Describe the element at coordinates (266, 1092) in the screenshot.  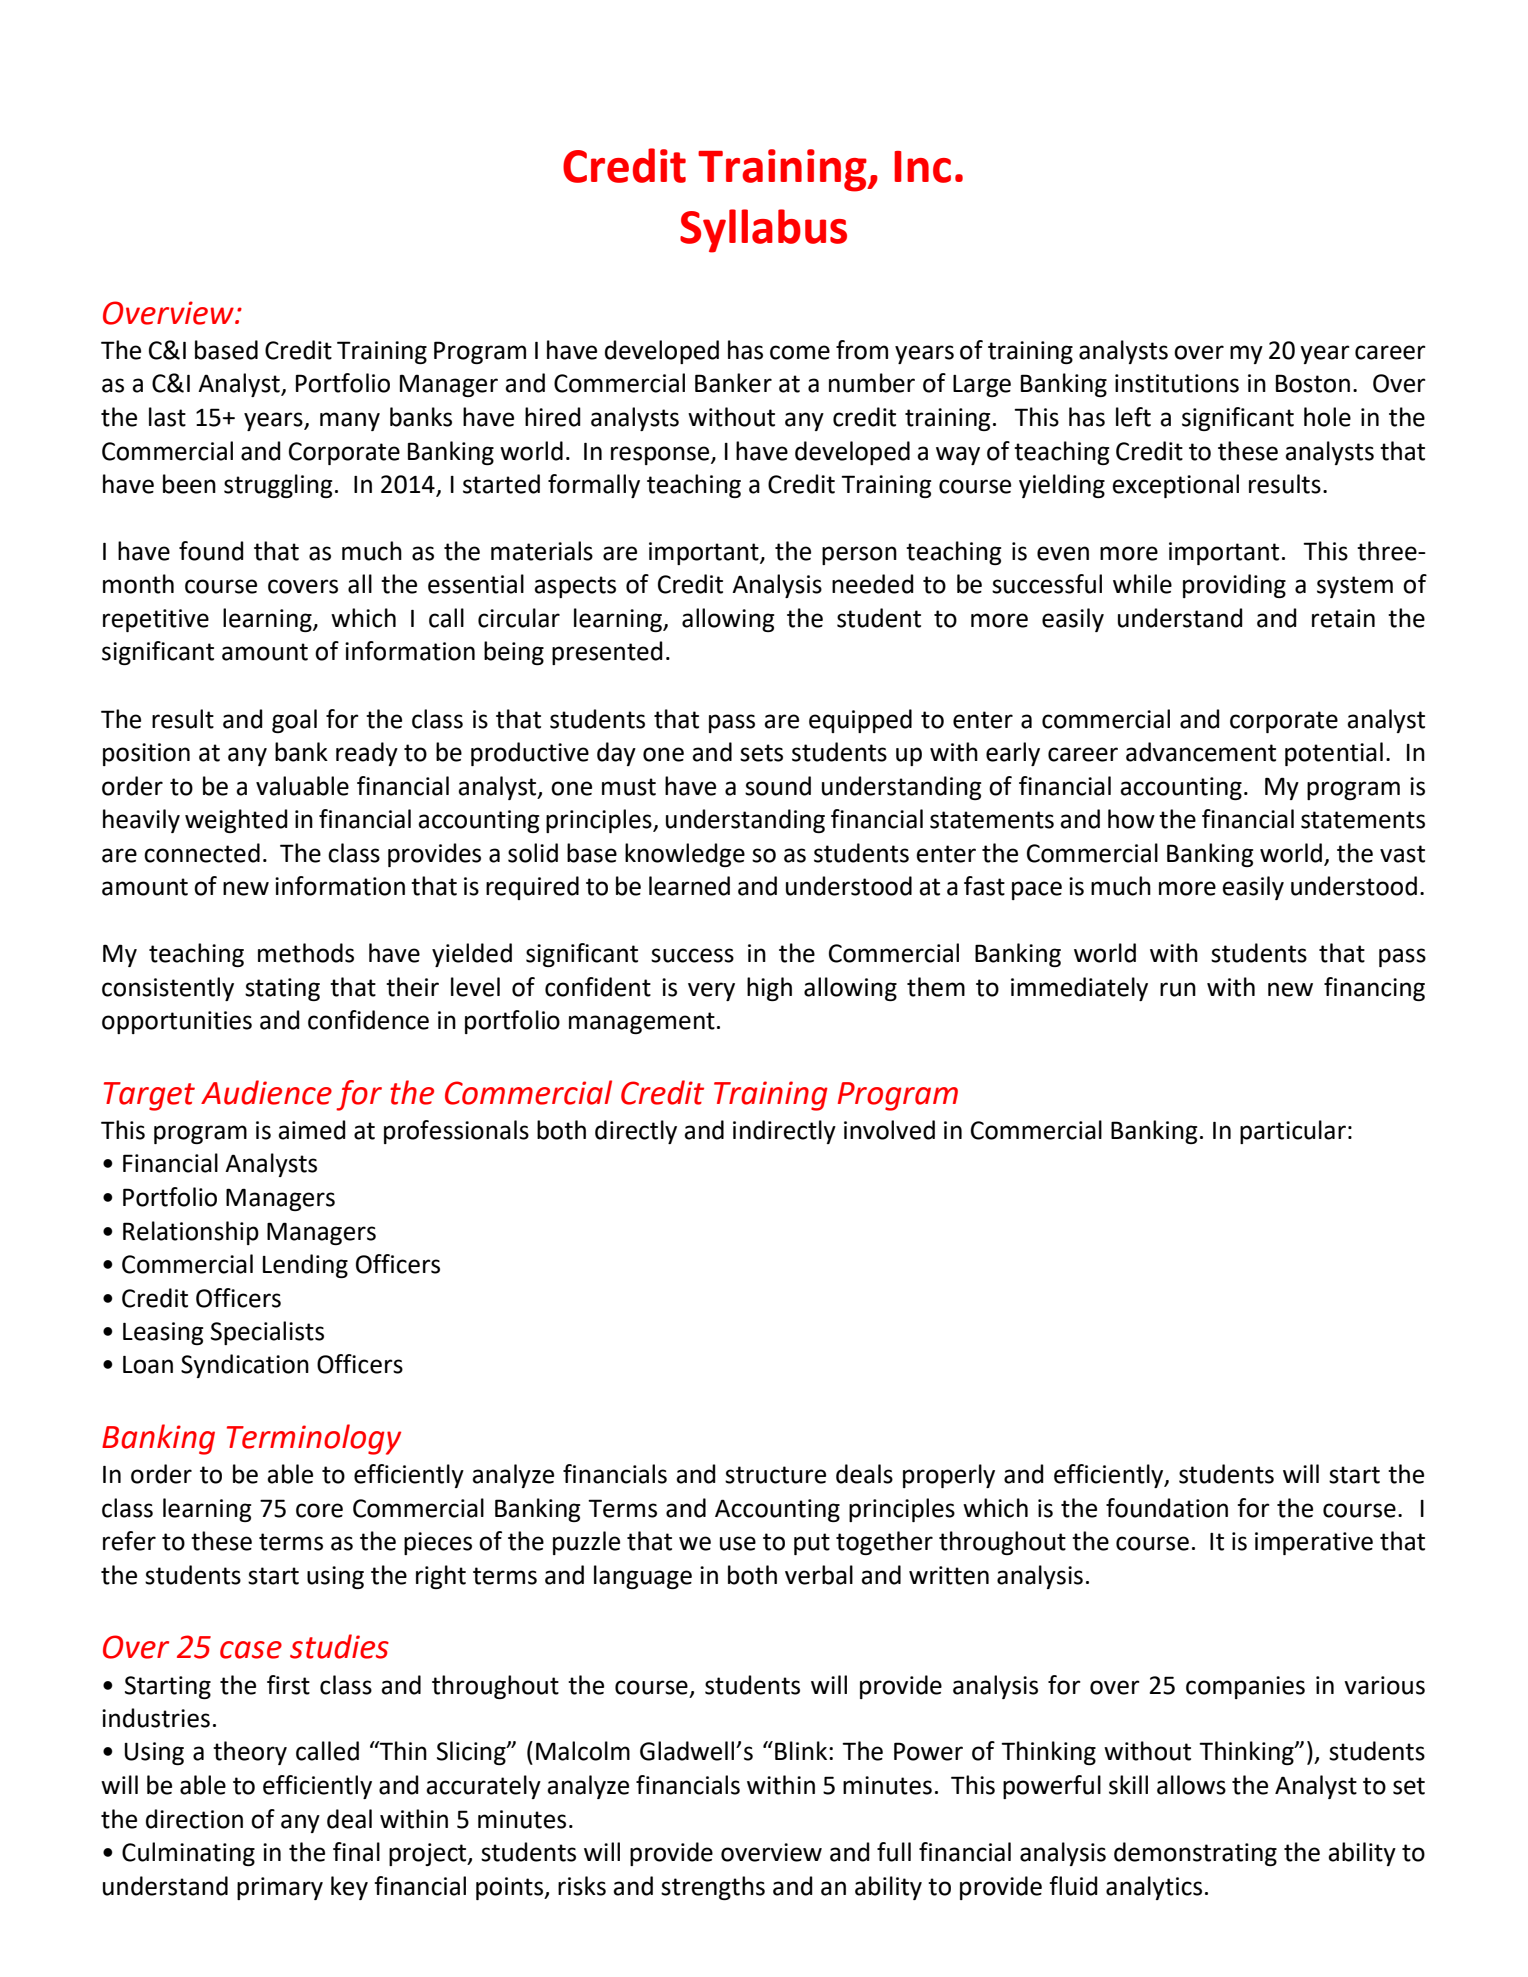
I see `Audience` at that location.
